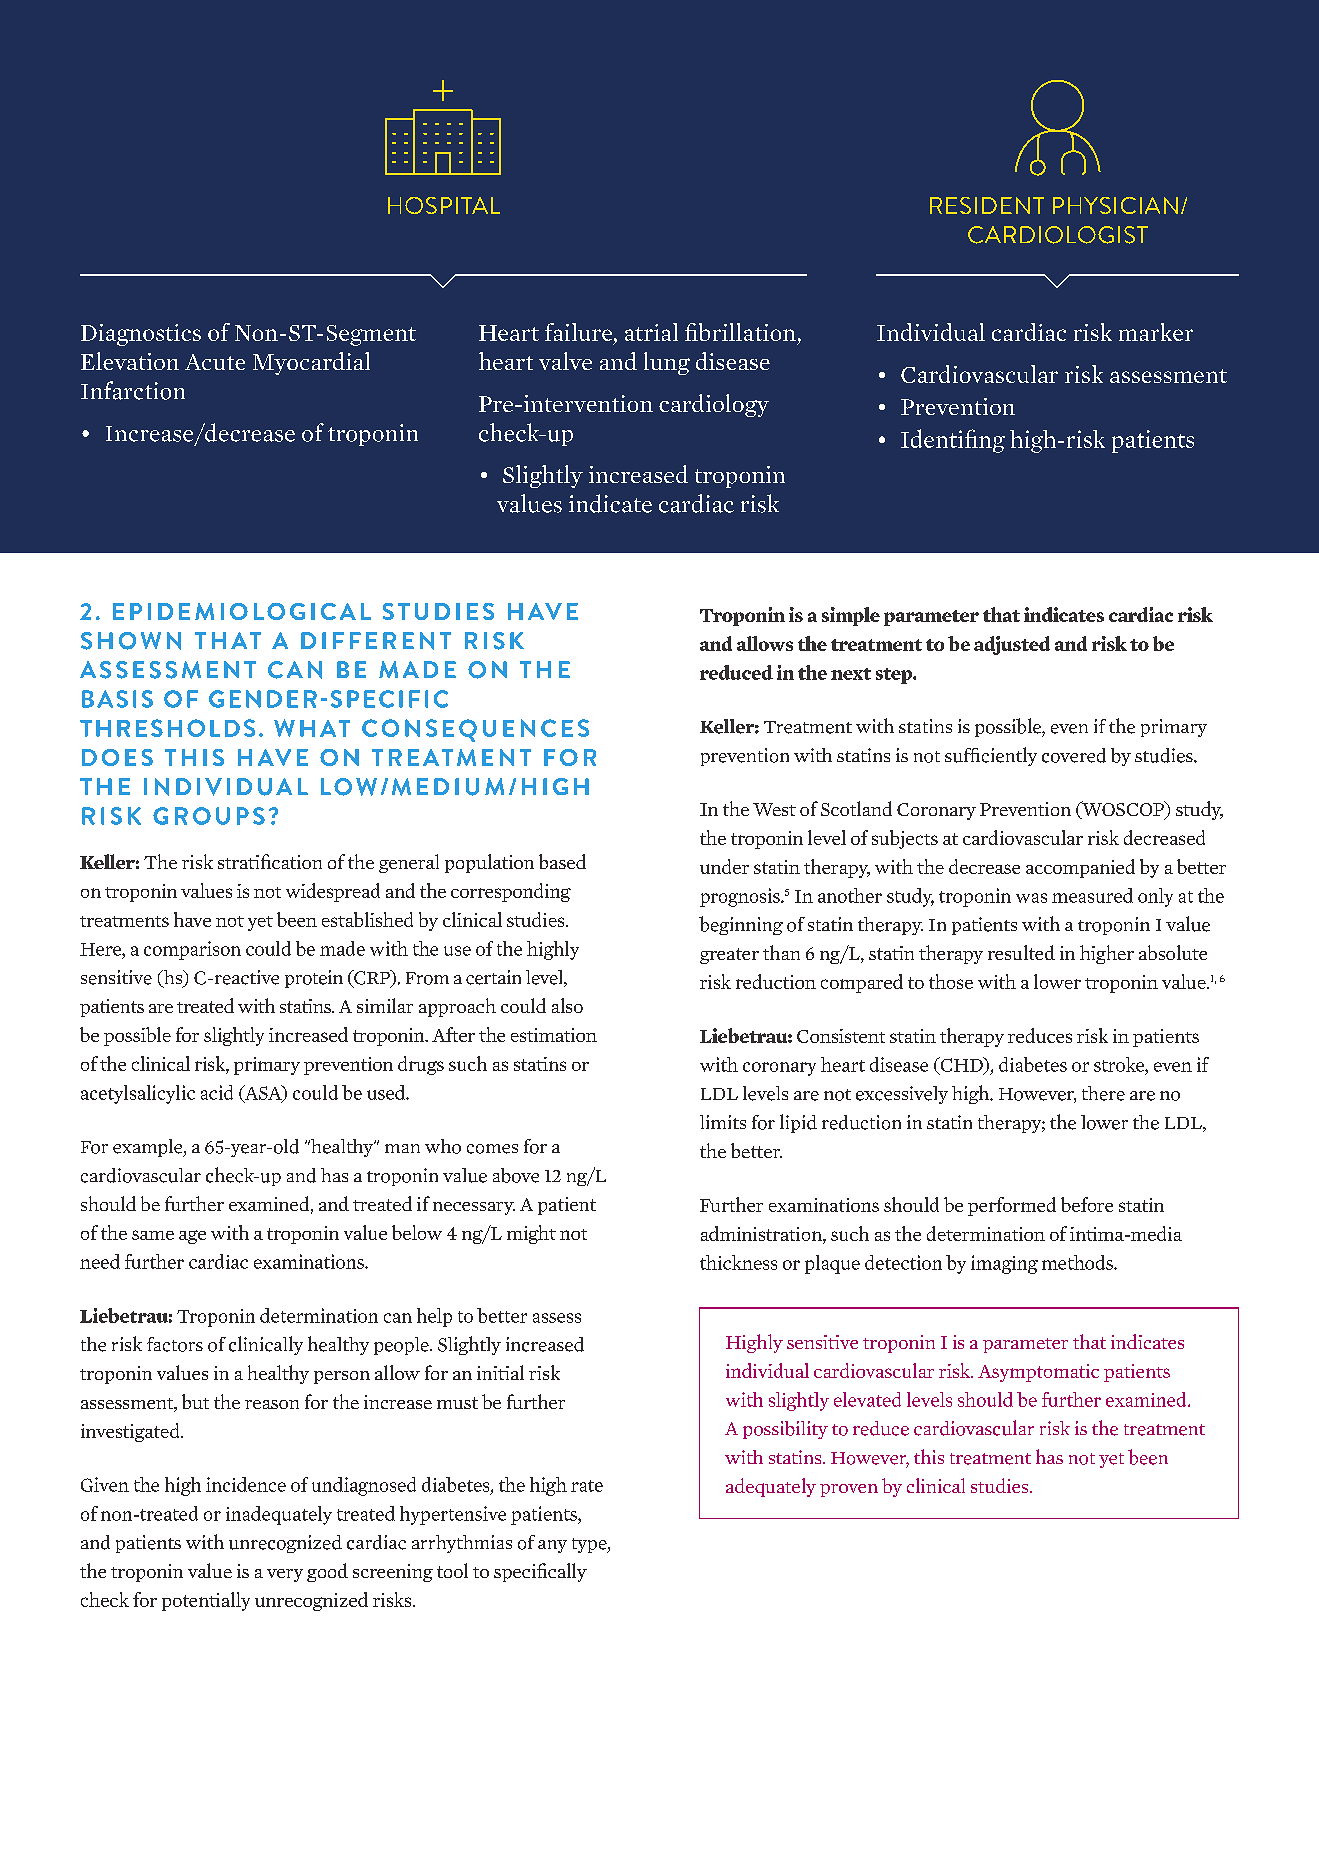  Describe the element at coordinates (141, 335) in the screenshot. I see `Diagnostics` at that location.
